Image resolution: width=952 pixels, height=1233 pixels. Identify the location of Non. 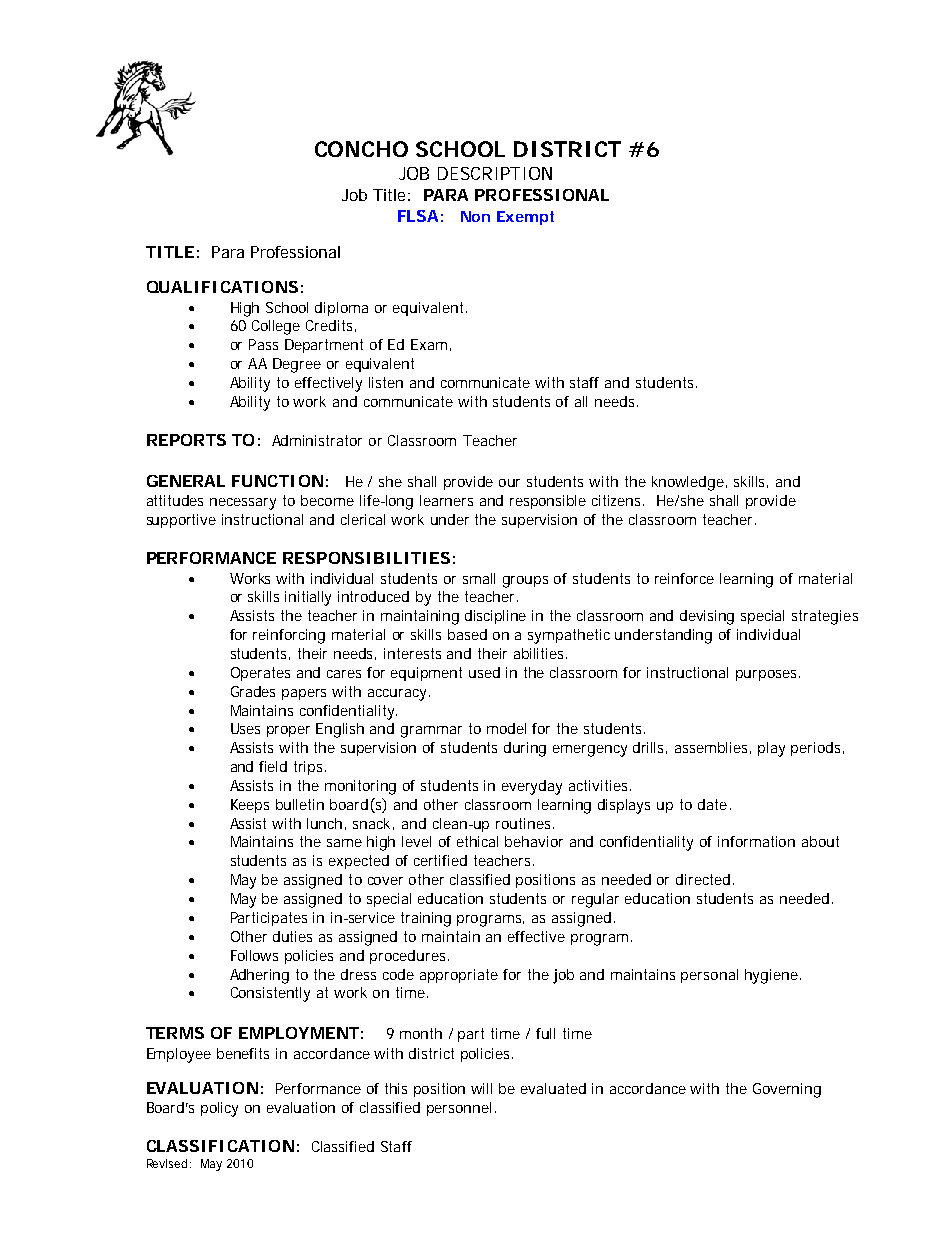
(475, 216).
